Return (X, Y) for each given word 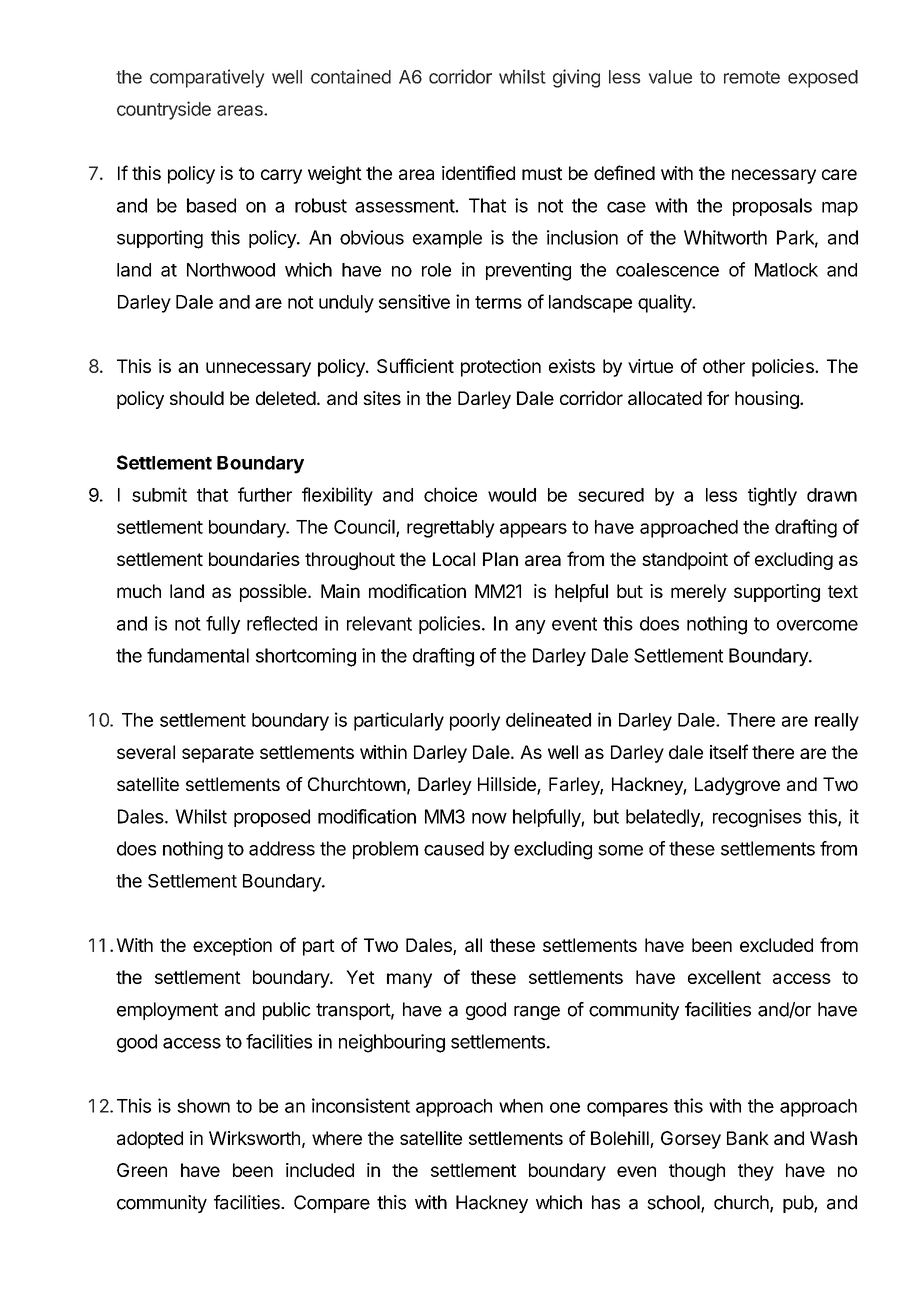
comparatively (207, 78)
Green (142, 1170)
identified (478, 172)
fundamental (198, 655)
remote (752, 77)
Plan (500, 559)
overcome (817, 625)
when (521, 1106)
